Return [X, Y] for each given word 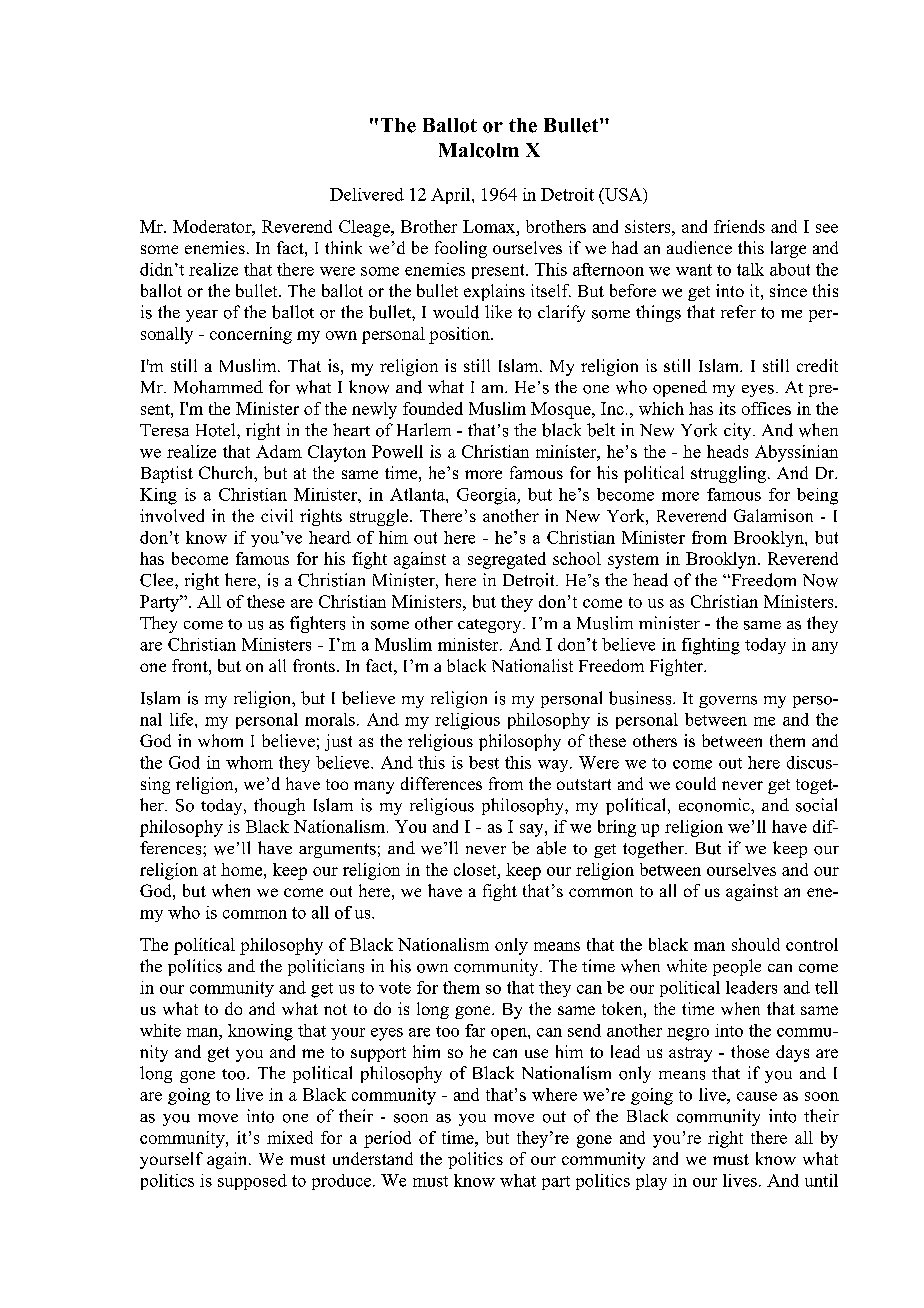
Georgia [488, 496]
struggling [728, 474]
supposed [252, 1182]
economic [715, 805]
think [343, 247]
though [279, 806]
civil [277, 515]
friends [739, 226]
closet [476, 869]
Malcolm [479, 150]
